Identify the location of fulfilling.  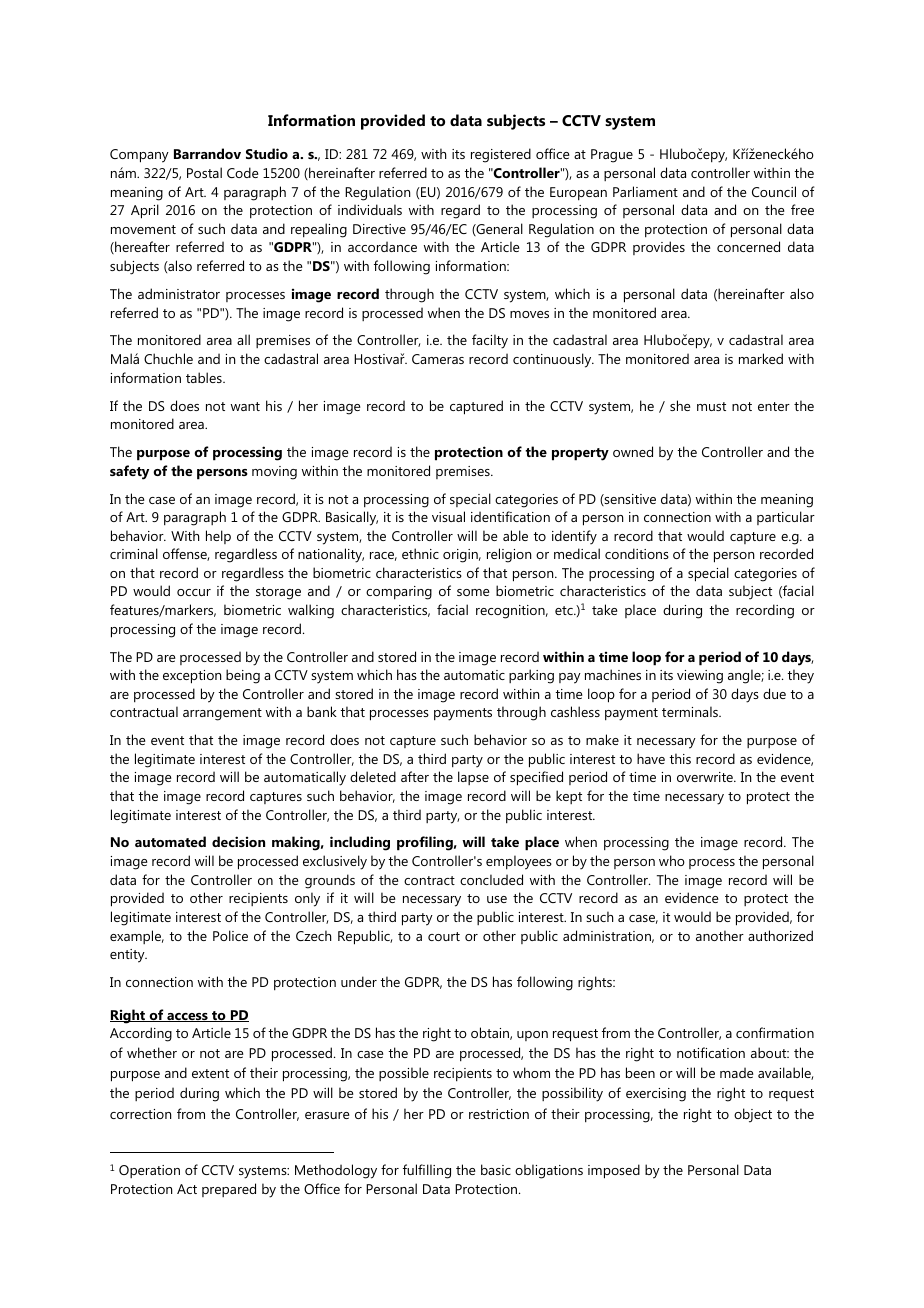
(427, 1171).
